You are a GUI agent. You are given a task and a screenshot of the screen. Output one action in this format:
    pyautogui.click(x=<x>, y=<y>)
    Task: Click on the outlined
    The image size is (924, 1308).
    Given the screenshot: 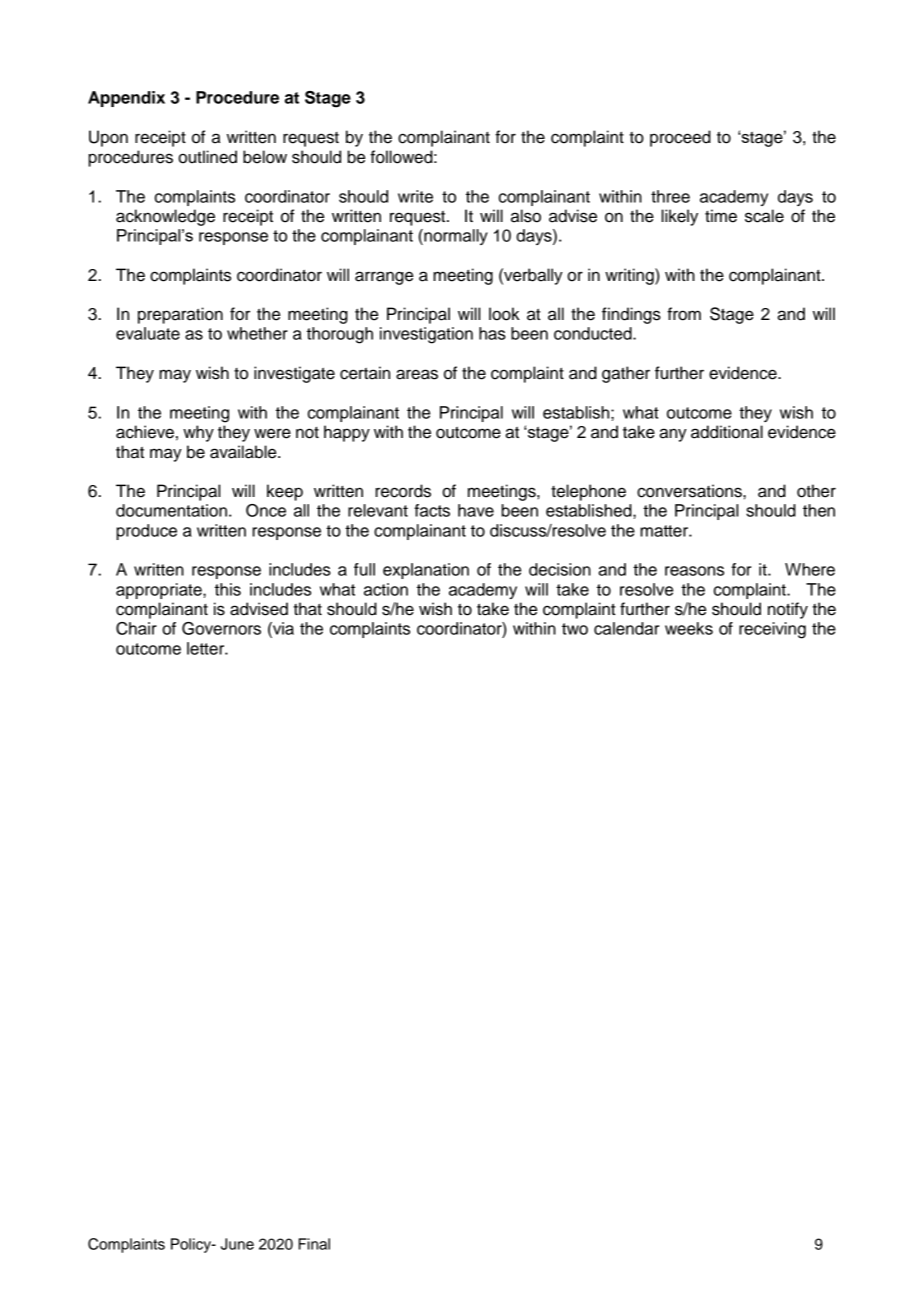 What is the action you would take?
    pyautogui.click(x=207, y=157)
